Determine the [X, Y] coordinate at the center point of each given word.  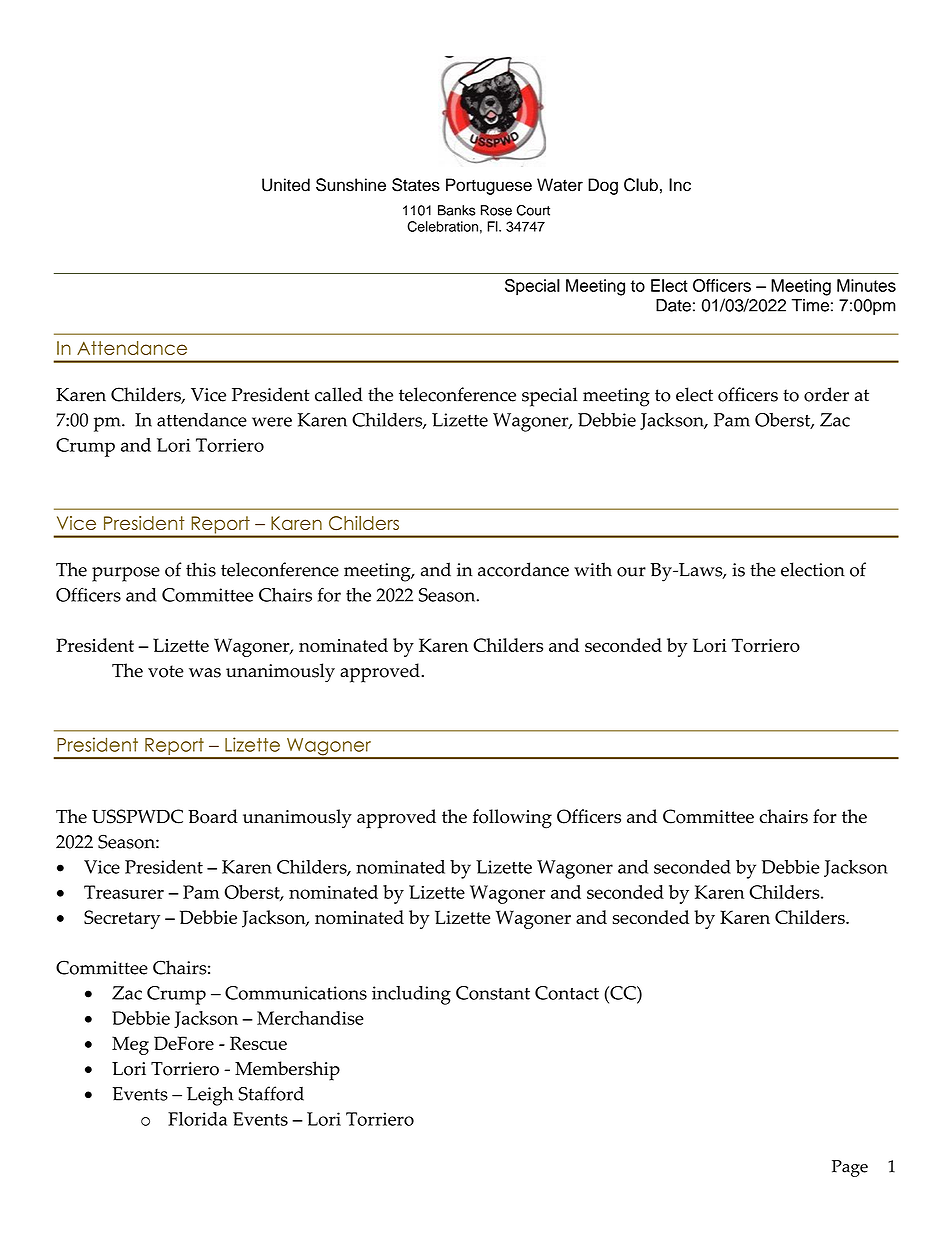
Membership [287, 1071]
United [286, 185]
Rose [496, 210]
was [205, 673]
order [826, 394]
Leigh [210, 1096]
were [272, 422]
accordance [523, 569]
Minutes [866, 285]
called [339, 394]
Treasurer [124, 892]
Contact [567, 993]
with [593, 569]
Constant [493, 993]
